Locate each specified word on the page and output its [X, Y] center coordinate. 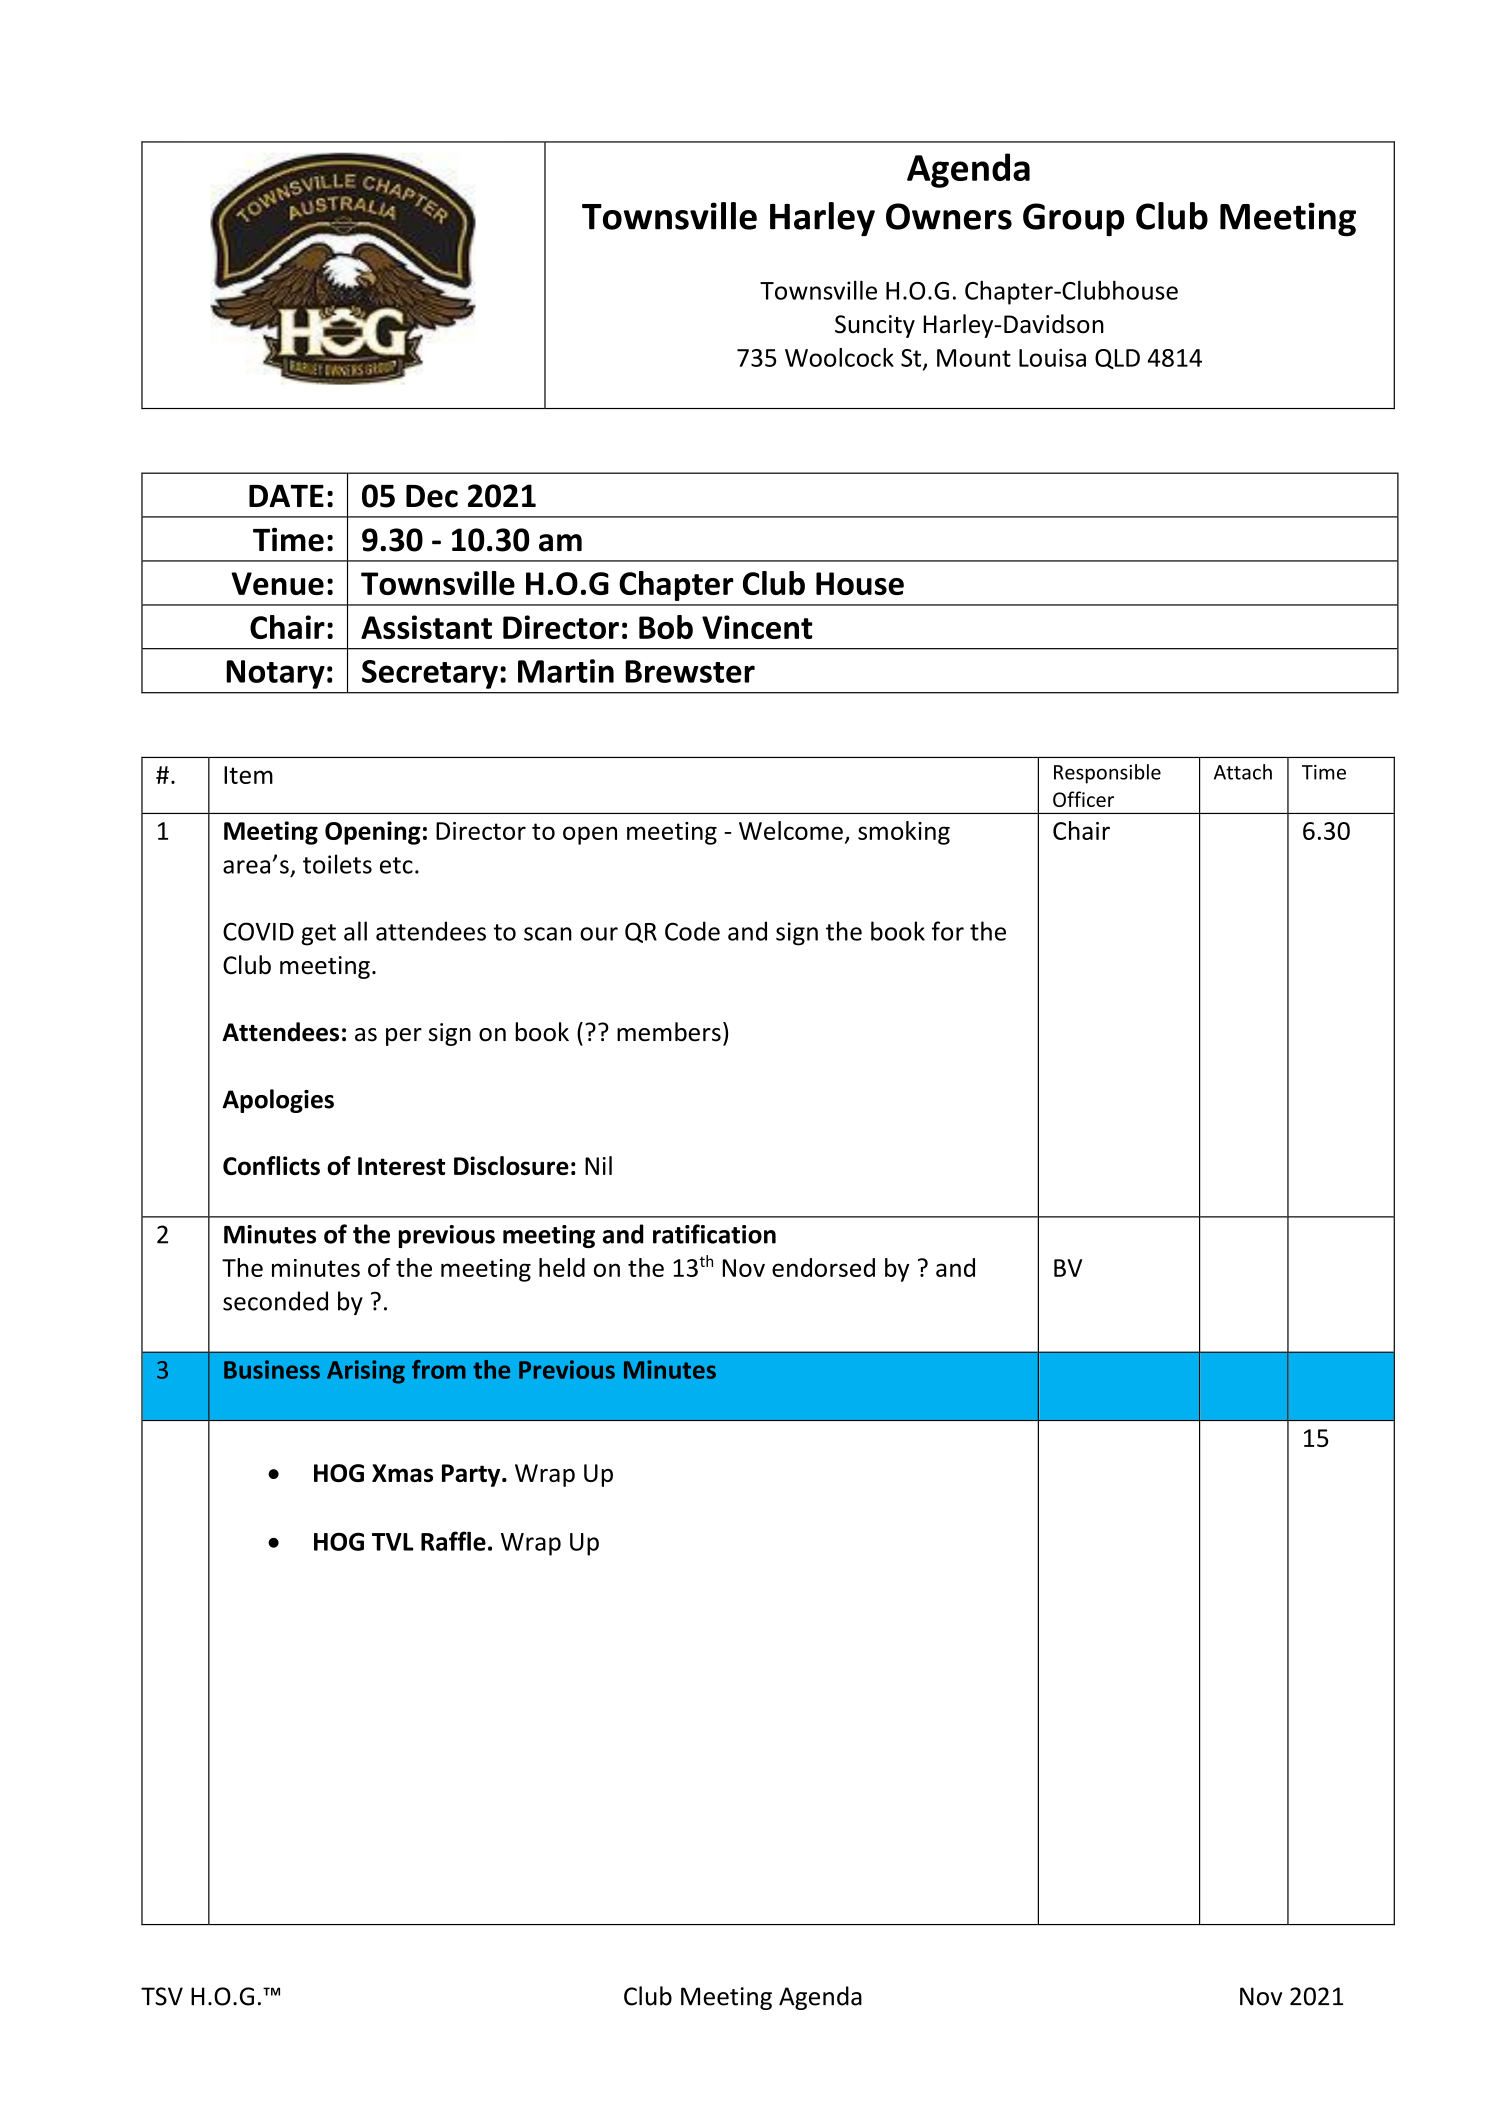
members [669, 1032]
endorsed [823, 1267]
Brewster [690, 671]
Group [1073, 219]
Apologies [278, 1101]
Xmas [402, 1473]
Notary [275, 674]
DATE [286, 495]
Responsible [1107, 774]
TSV [162, 1996]
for [948, 931]
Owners [949, 216]
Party [472, 1475]
